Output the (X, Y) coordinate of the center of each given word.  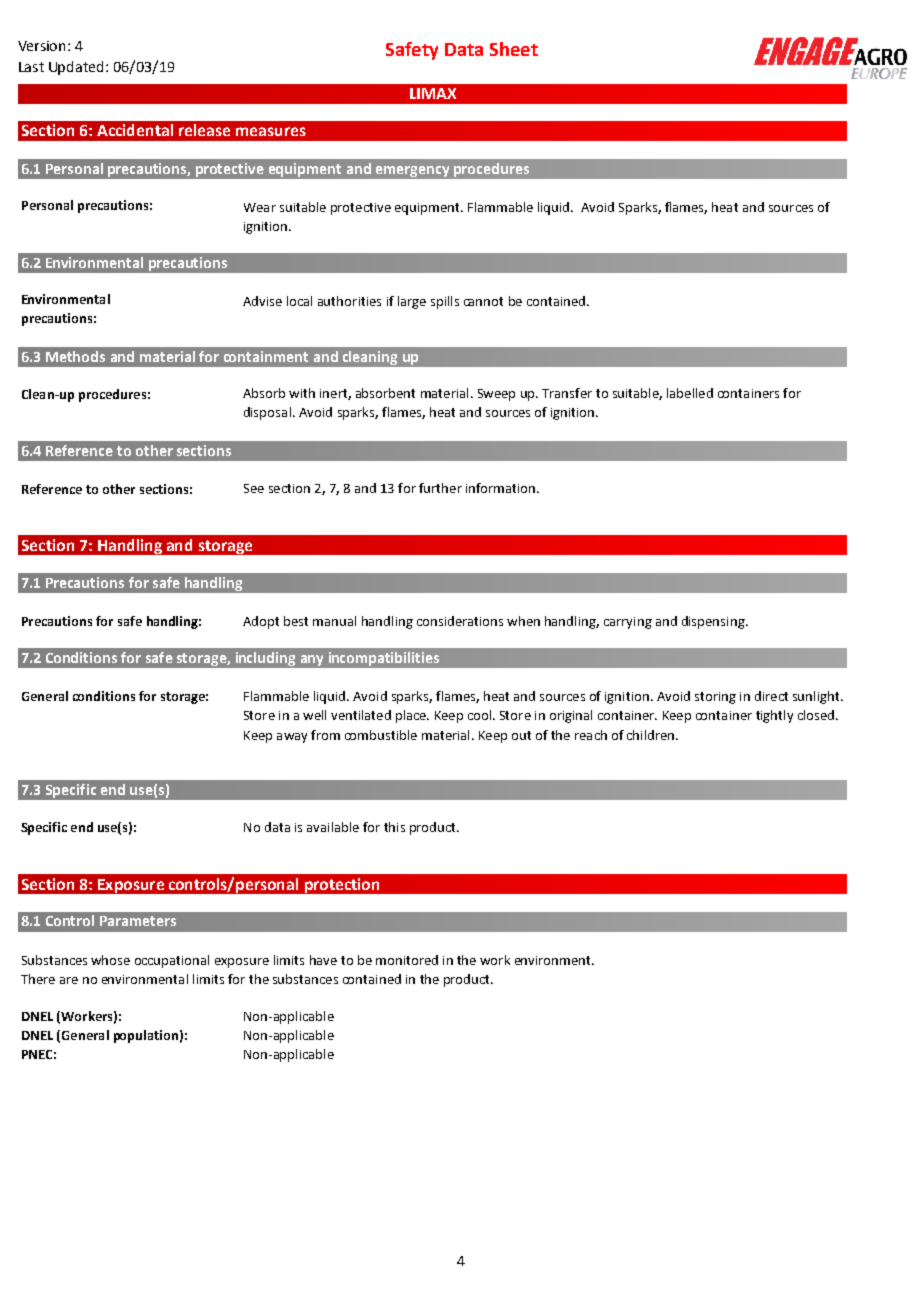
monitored (407, 960)
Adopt (261, 622)
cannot (483, 301)
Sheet (514, 49)
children (652, 735)
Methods (75, 356)
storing (715, 698)
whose (110, 960)
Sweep (496, 395)
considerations (460, 621)
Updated (76, 68)
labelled (690, 393)
